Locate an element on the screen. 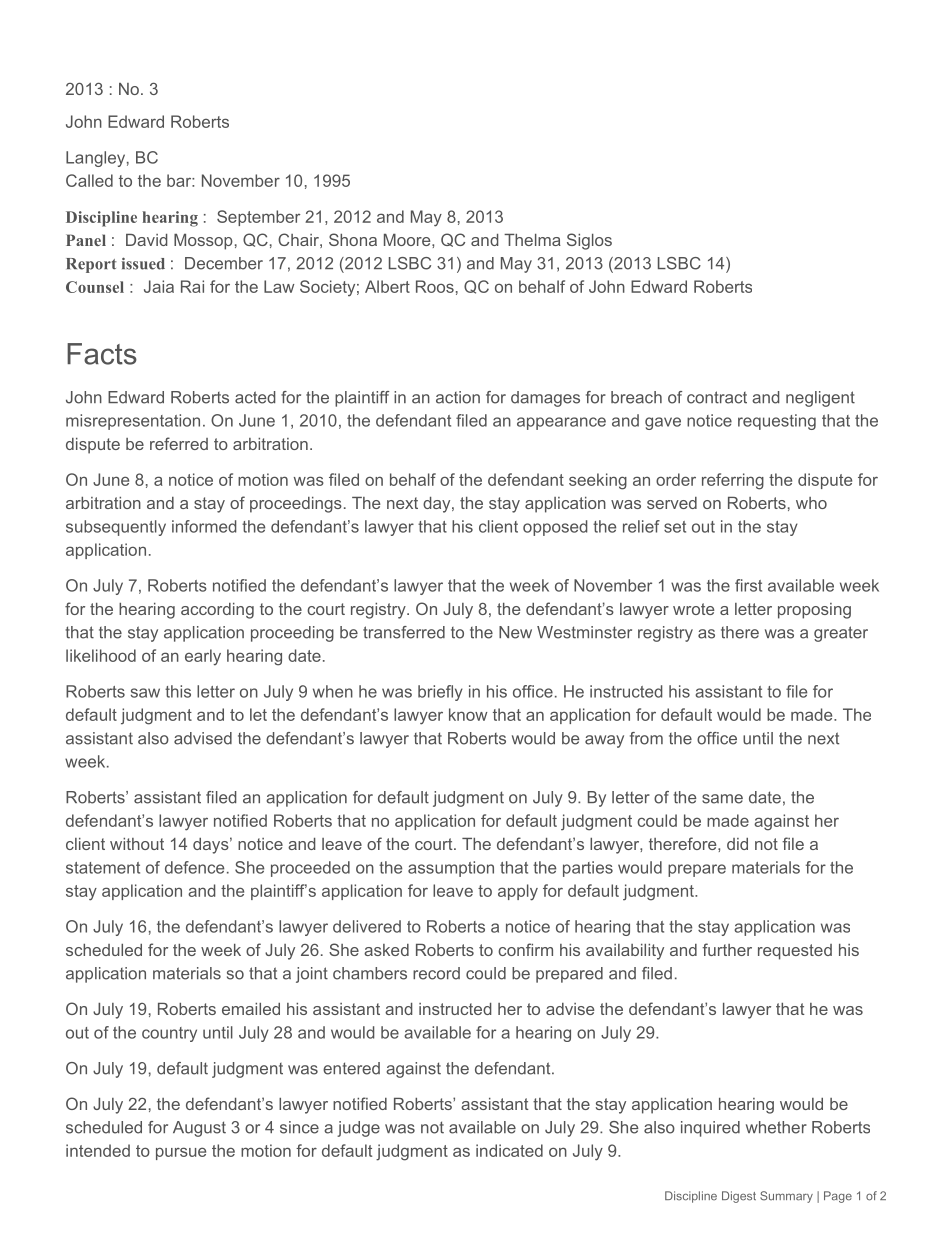 This screenshot has height=1233, width=952. further is located at coordinates (727, 949).
